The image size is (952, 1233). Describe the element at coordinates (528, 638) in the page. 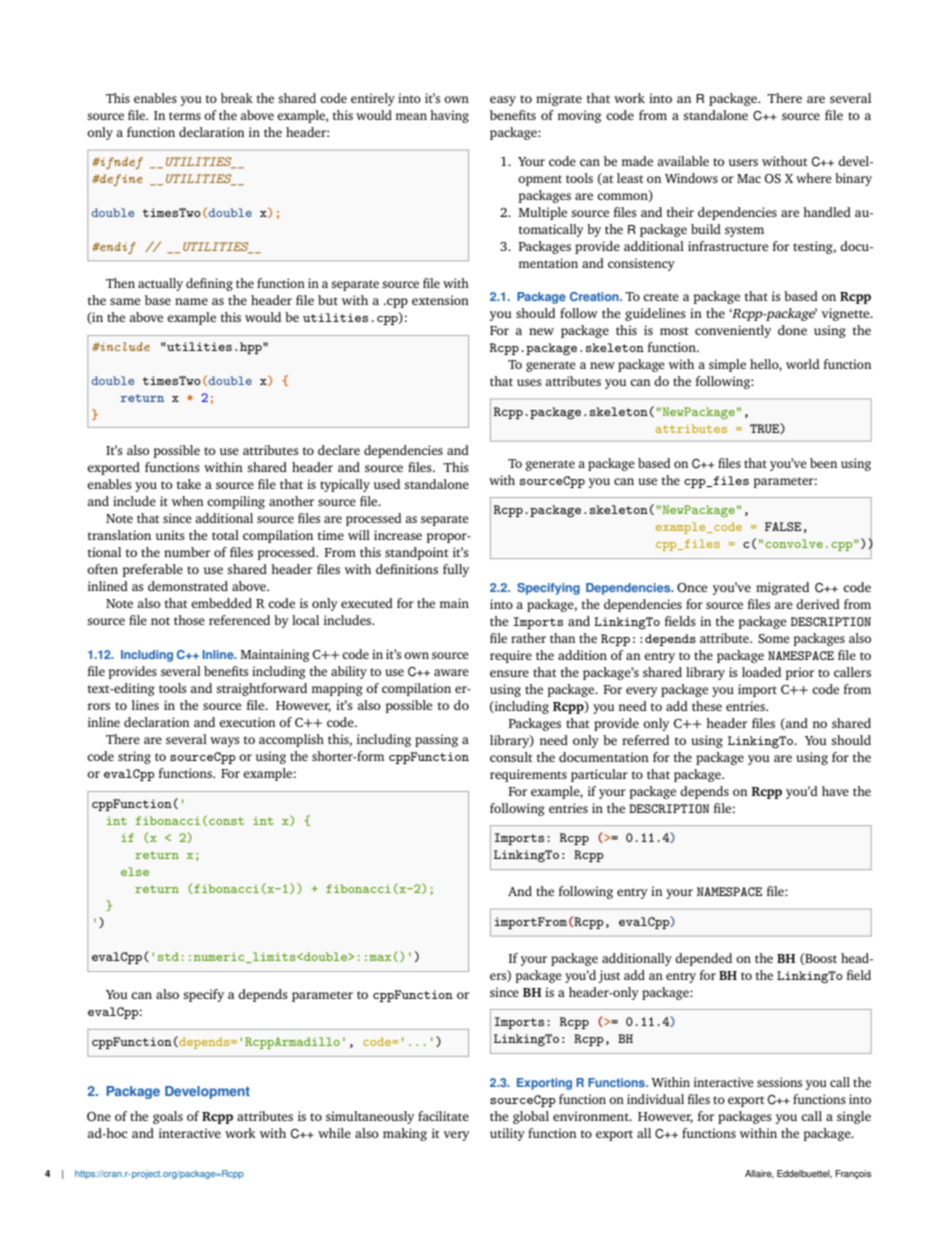

I see `rather` at that location.
